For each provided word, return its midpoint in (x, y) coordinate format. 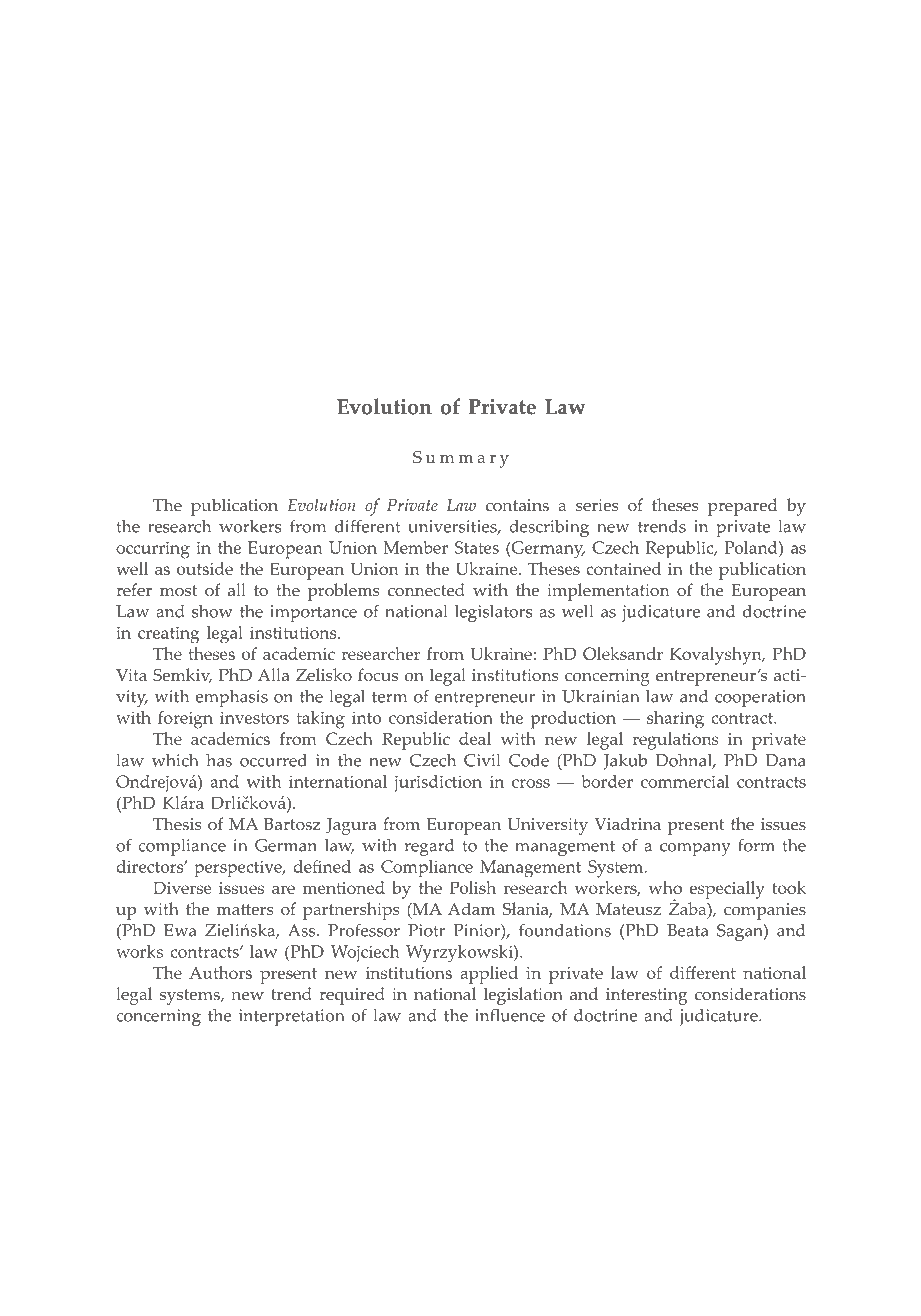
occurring (153, 550)
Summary (461, 459)
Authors (220, 972)
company (695, 849)
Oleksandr (623, 653)
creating (168, 635)
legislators (494, 613)
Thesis (177, 824)
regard (429, 847)
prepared (743, 507)
